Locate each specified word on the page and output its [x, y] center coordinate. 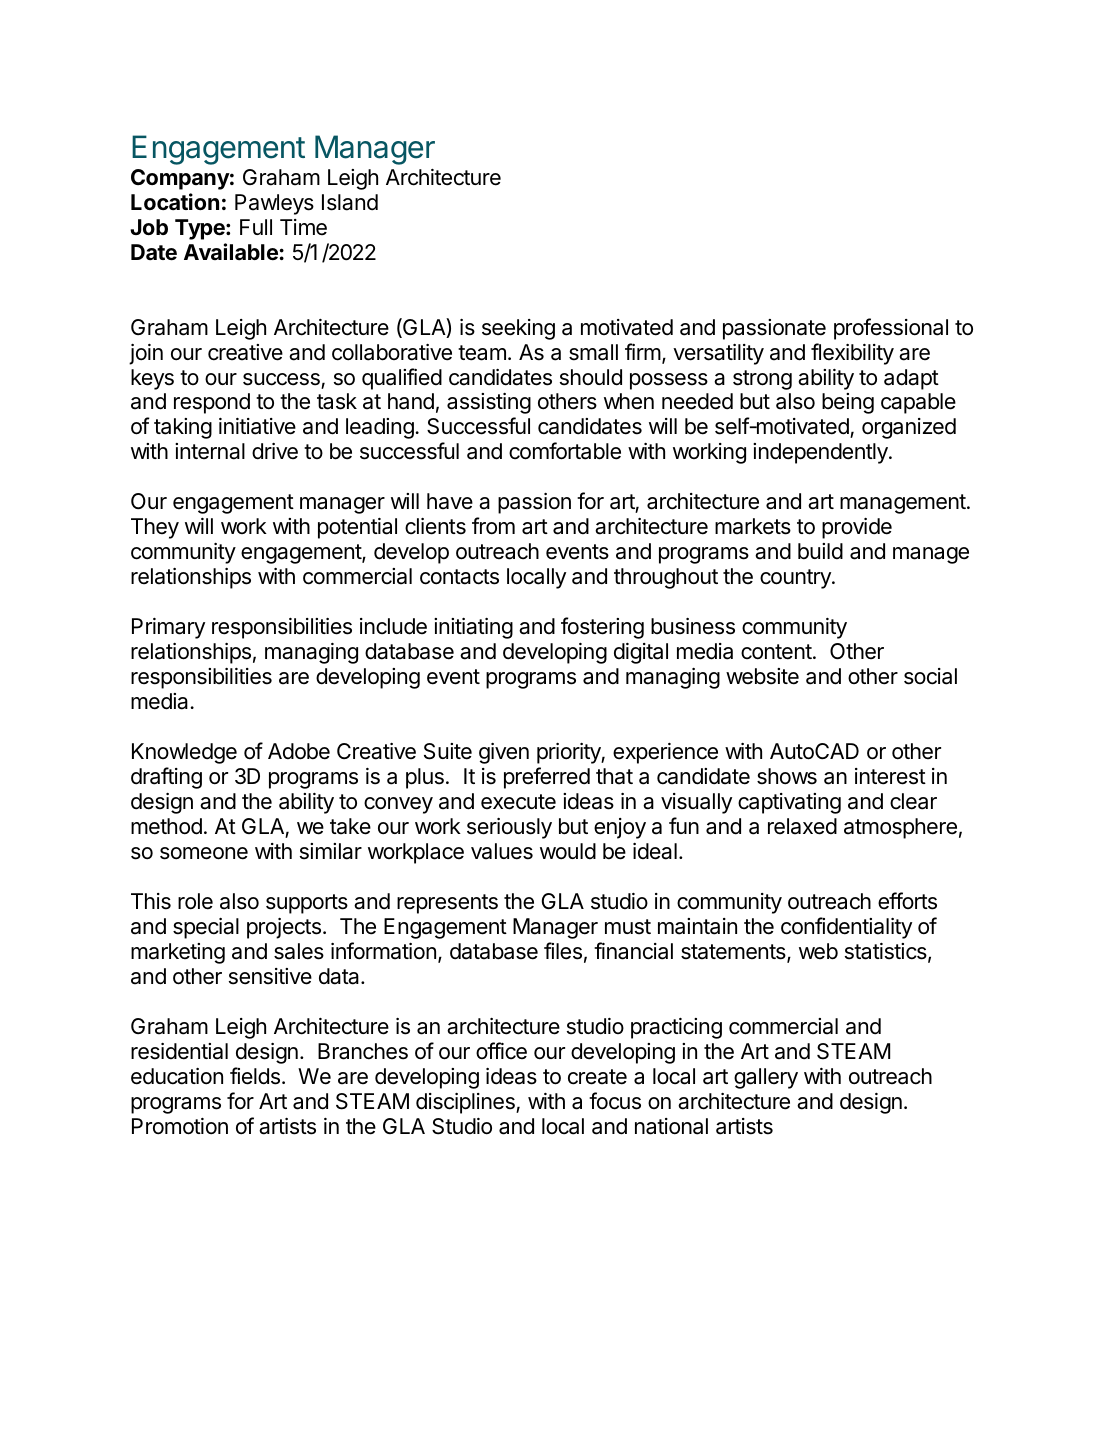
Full [256, 227]
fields [255, 1076]
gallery [766, 1078]
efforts [907, 901]
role [195, 901]
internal [210, 451]
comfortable [565, 451]
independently [821, 453]
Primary [168, 628]
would [568, 851]
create [597, 1077]
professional [891, 329]
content [776, 652]
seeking [518, 329]
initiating [473, 628]
